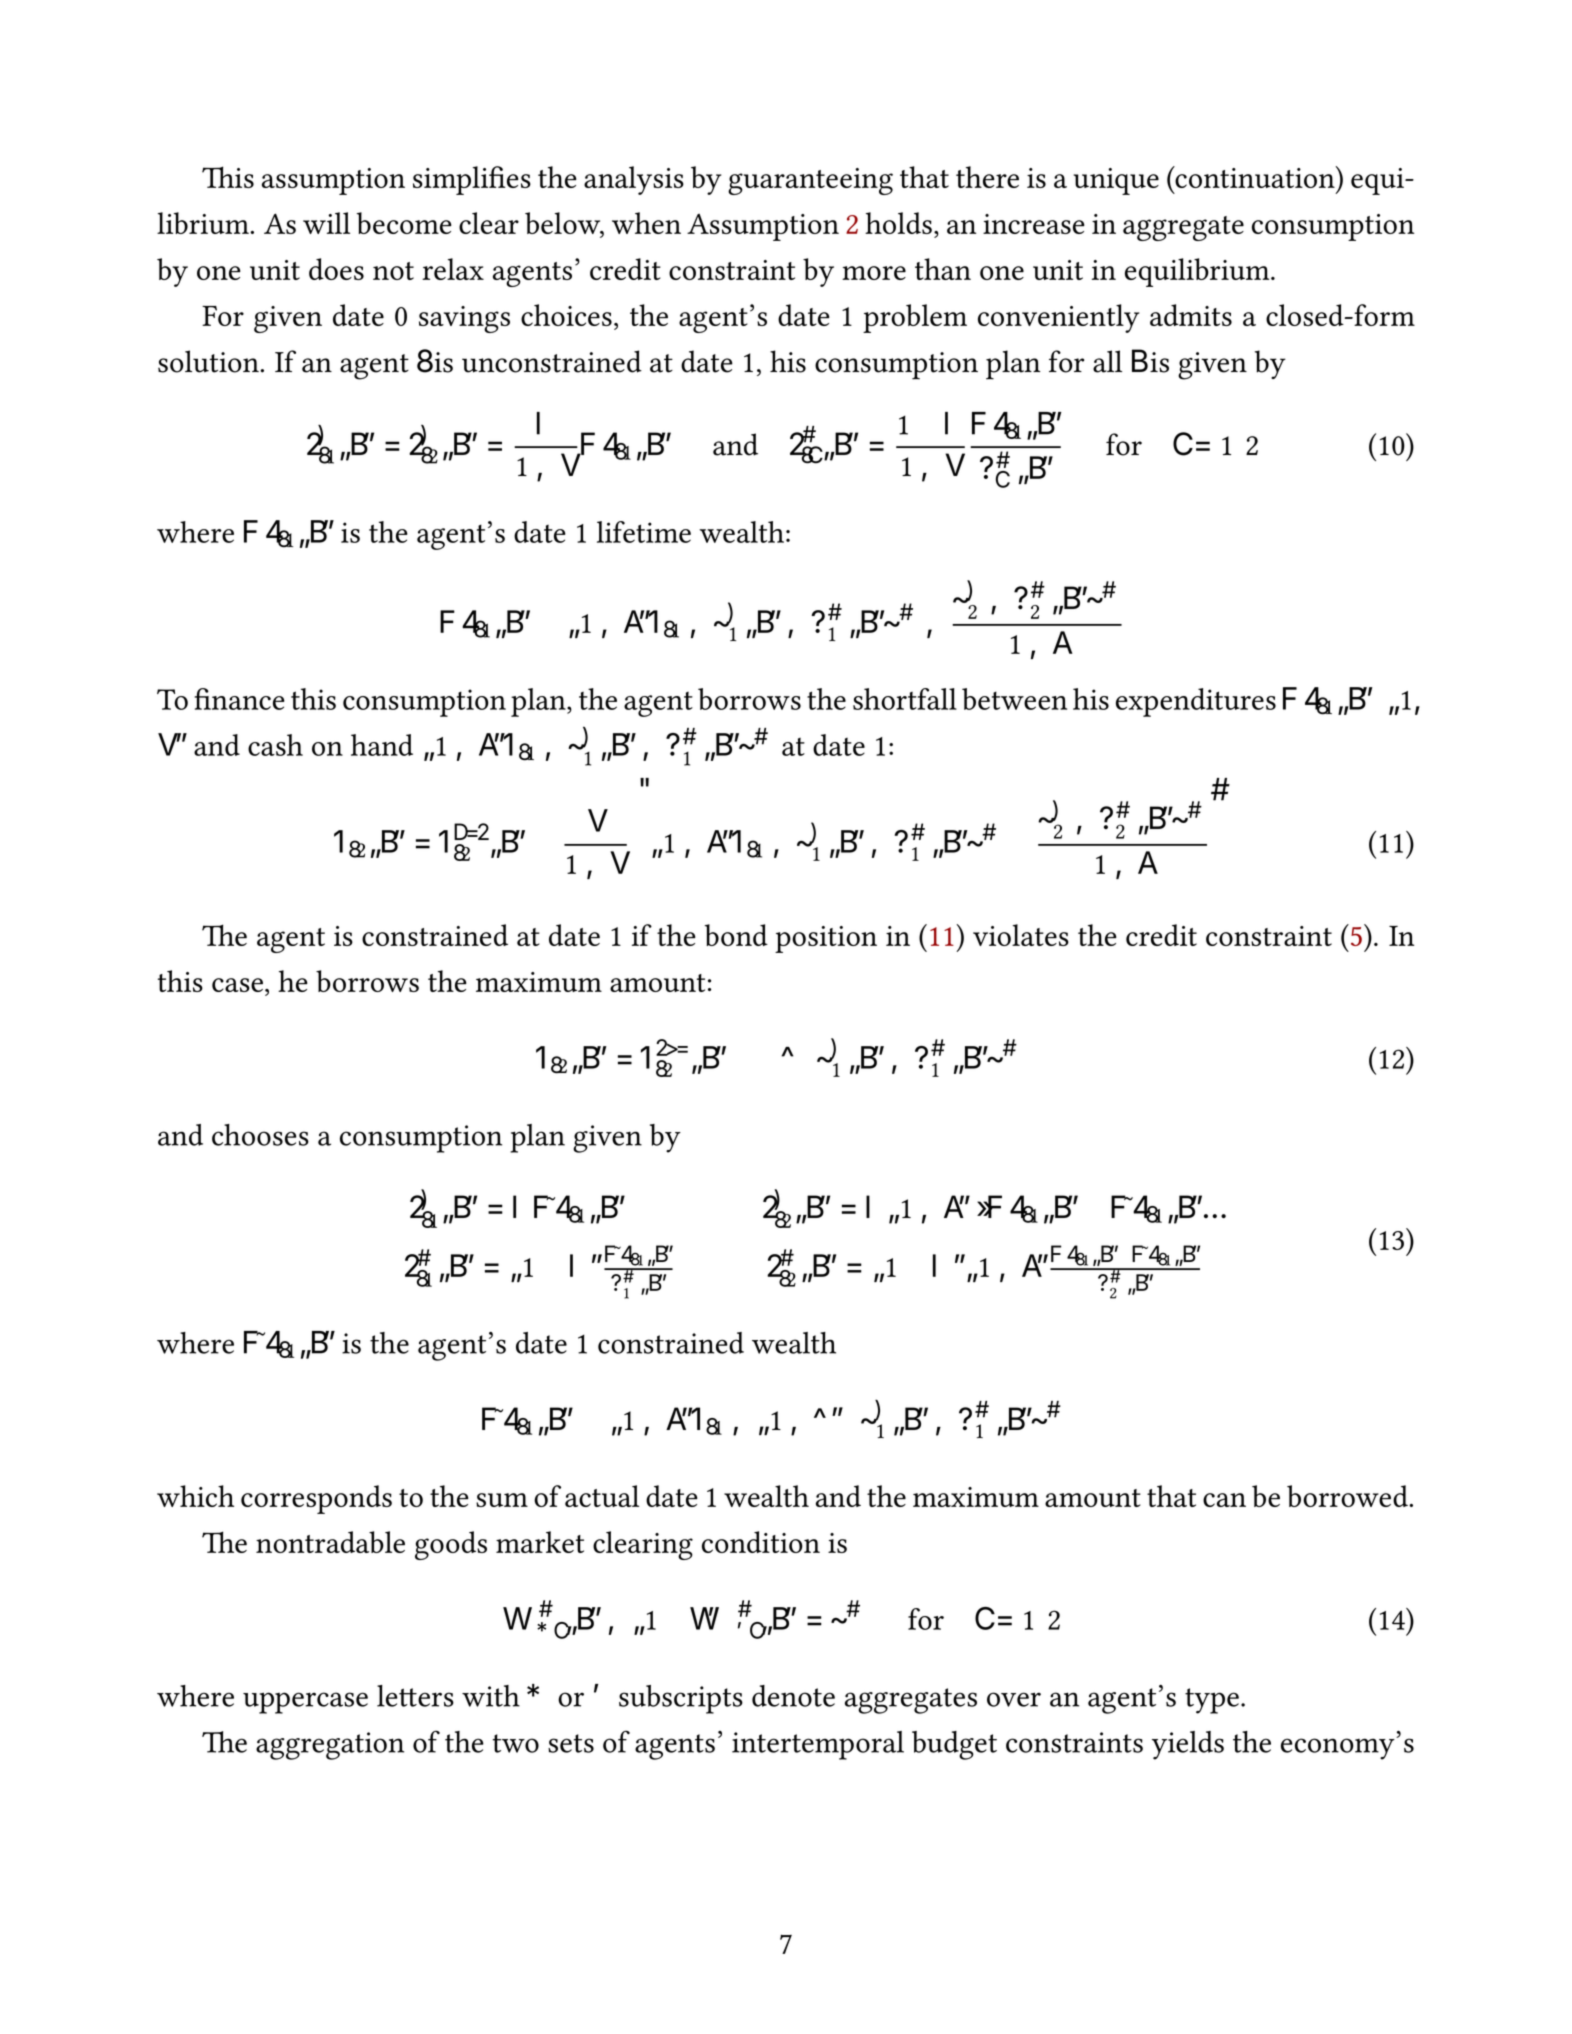  I want to click on will, so click(326, 223).
